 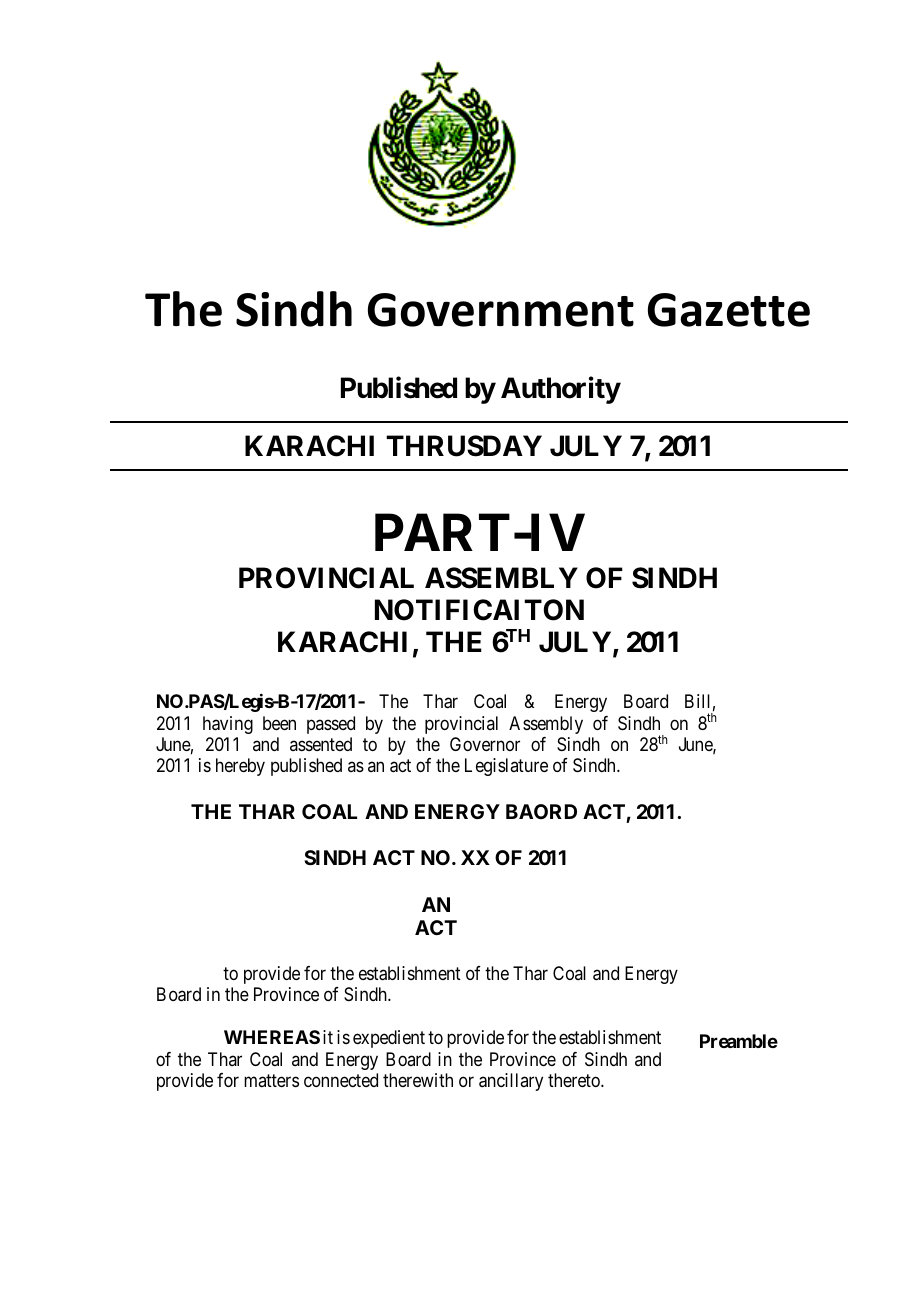 I want to click on ancillary, so click(x=511, y=1082).
